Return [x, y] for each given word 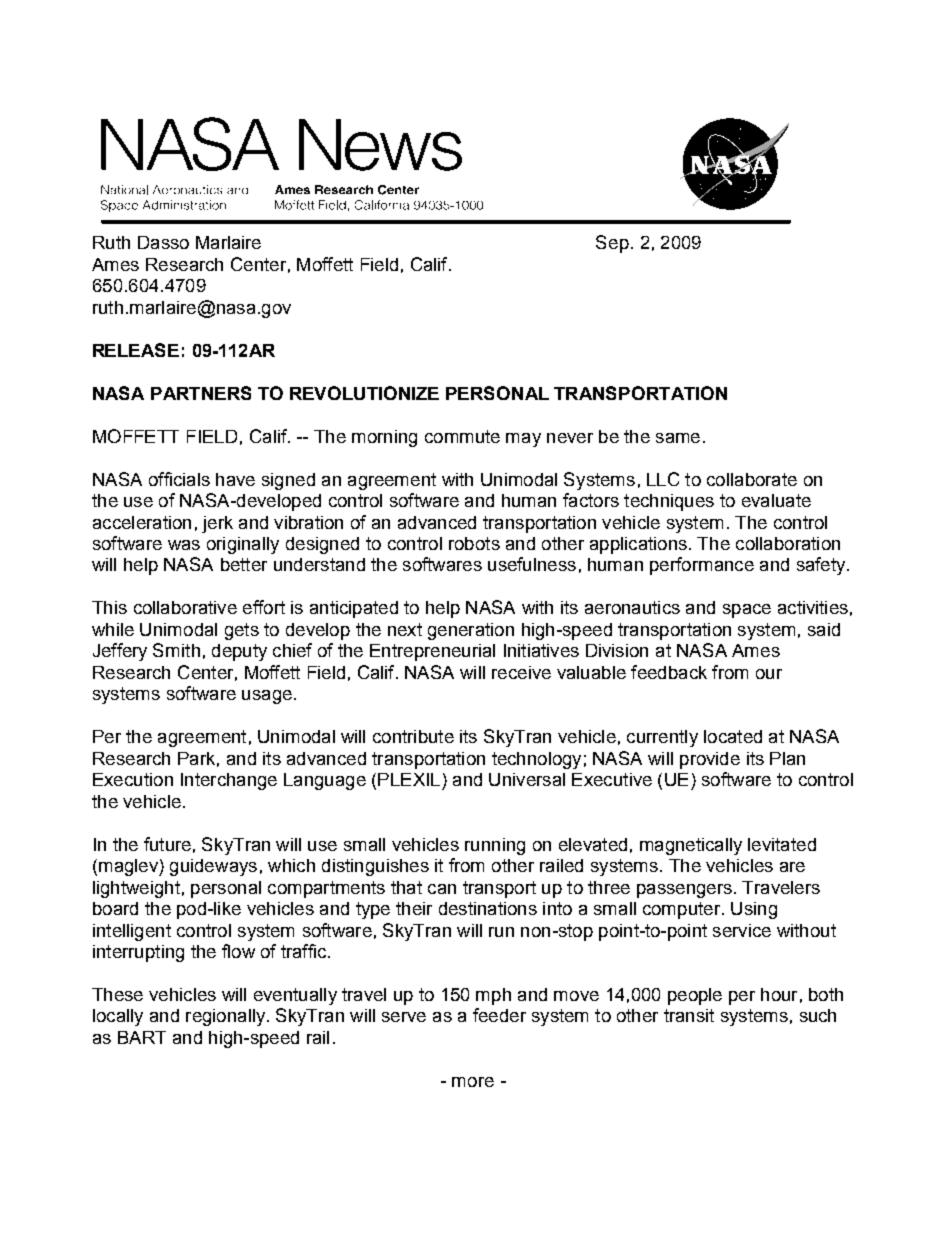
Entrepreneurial [432, 652]
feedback [669, 672]
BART [142, 1037]
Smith [176, 650]
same [678, 438]
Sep [612, 244]
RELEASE [136, 350]
